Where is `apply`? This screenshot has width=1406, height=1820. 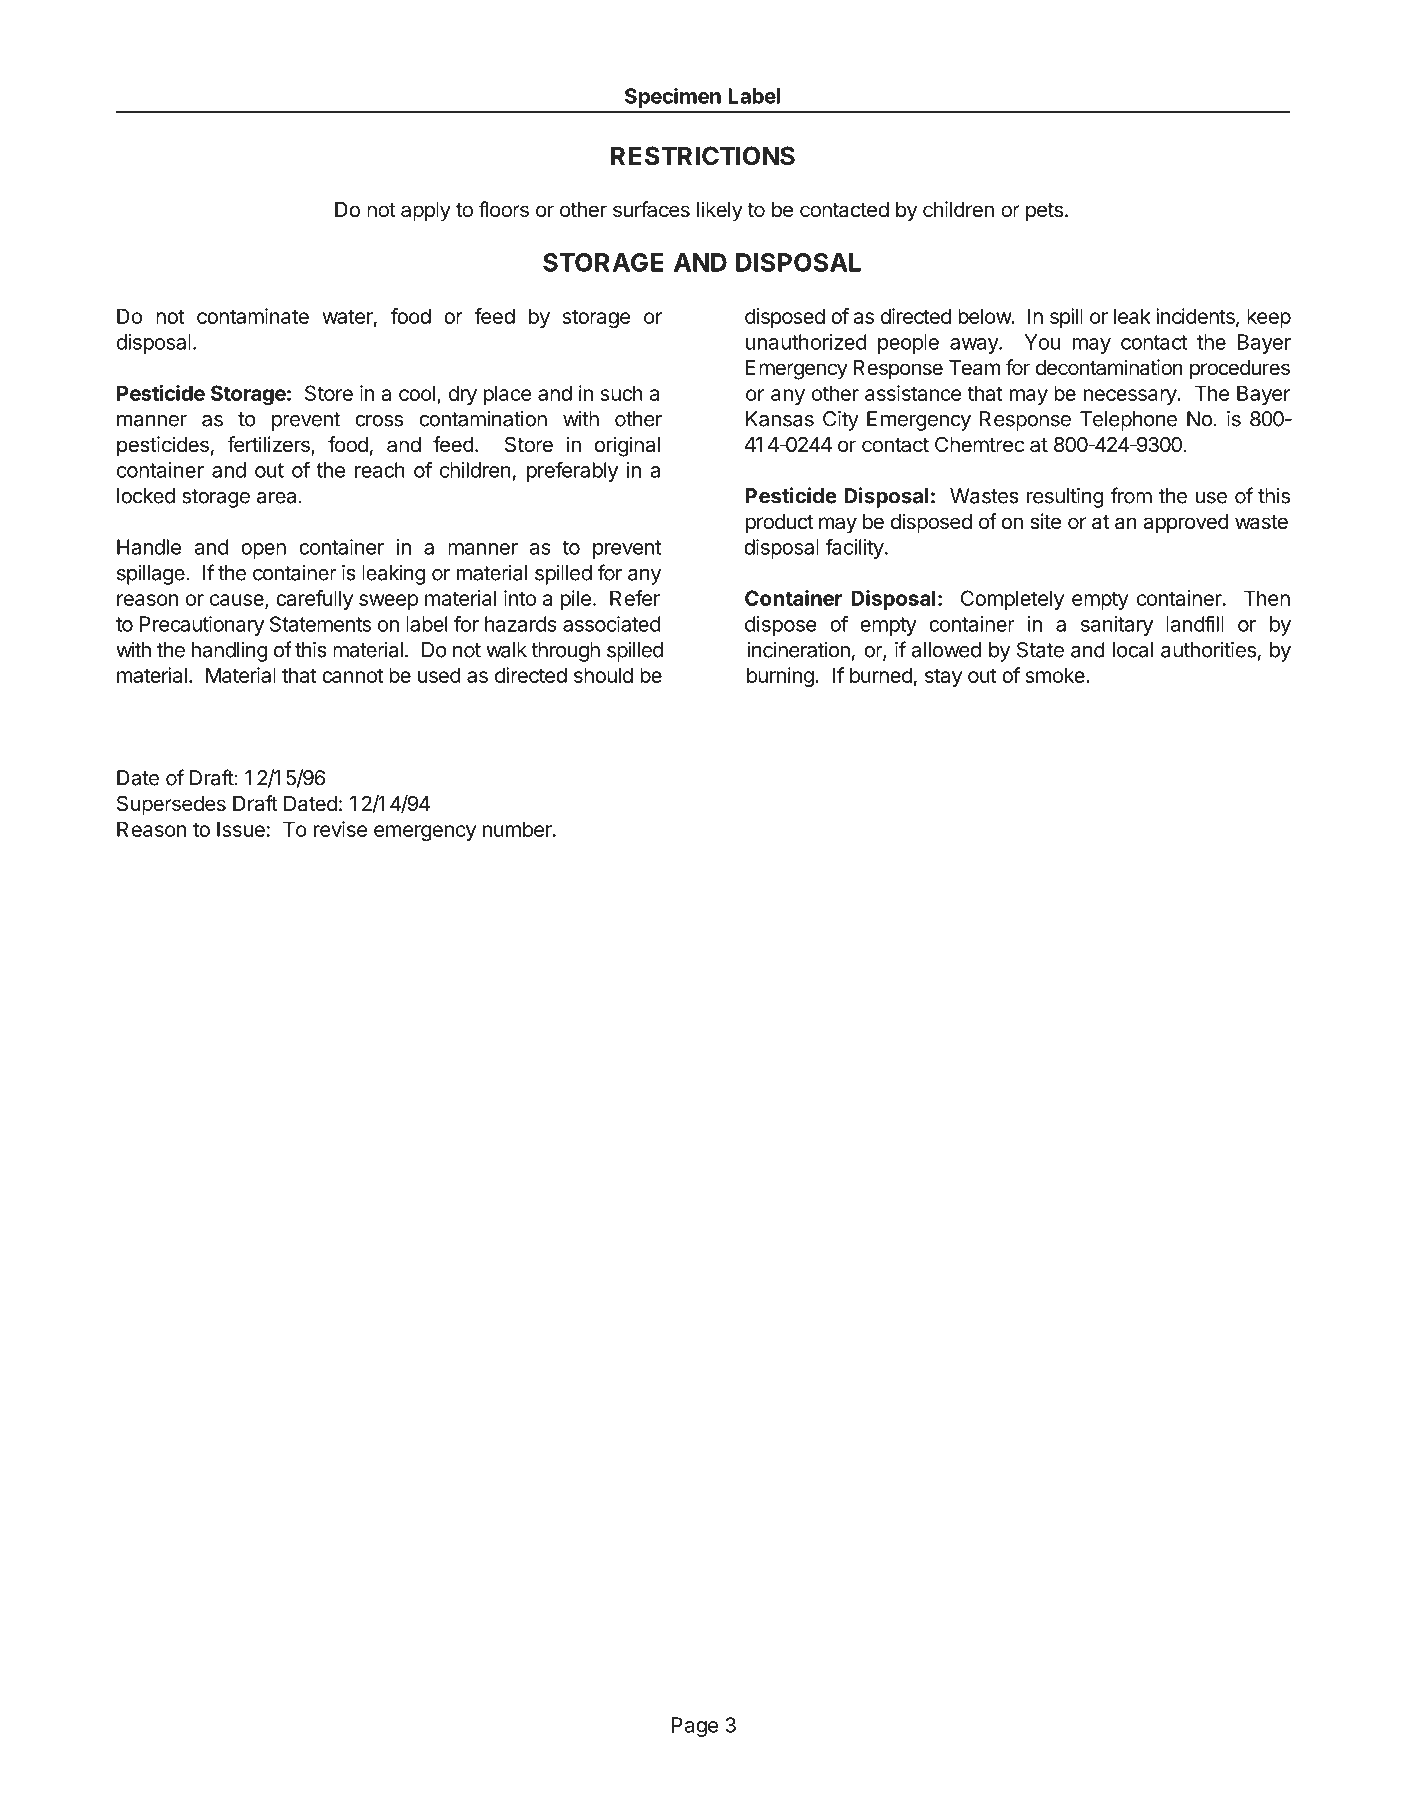 apply is located at coordinates (426, 212).
